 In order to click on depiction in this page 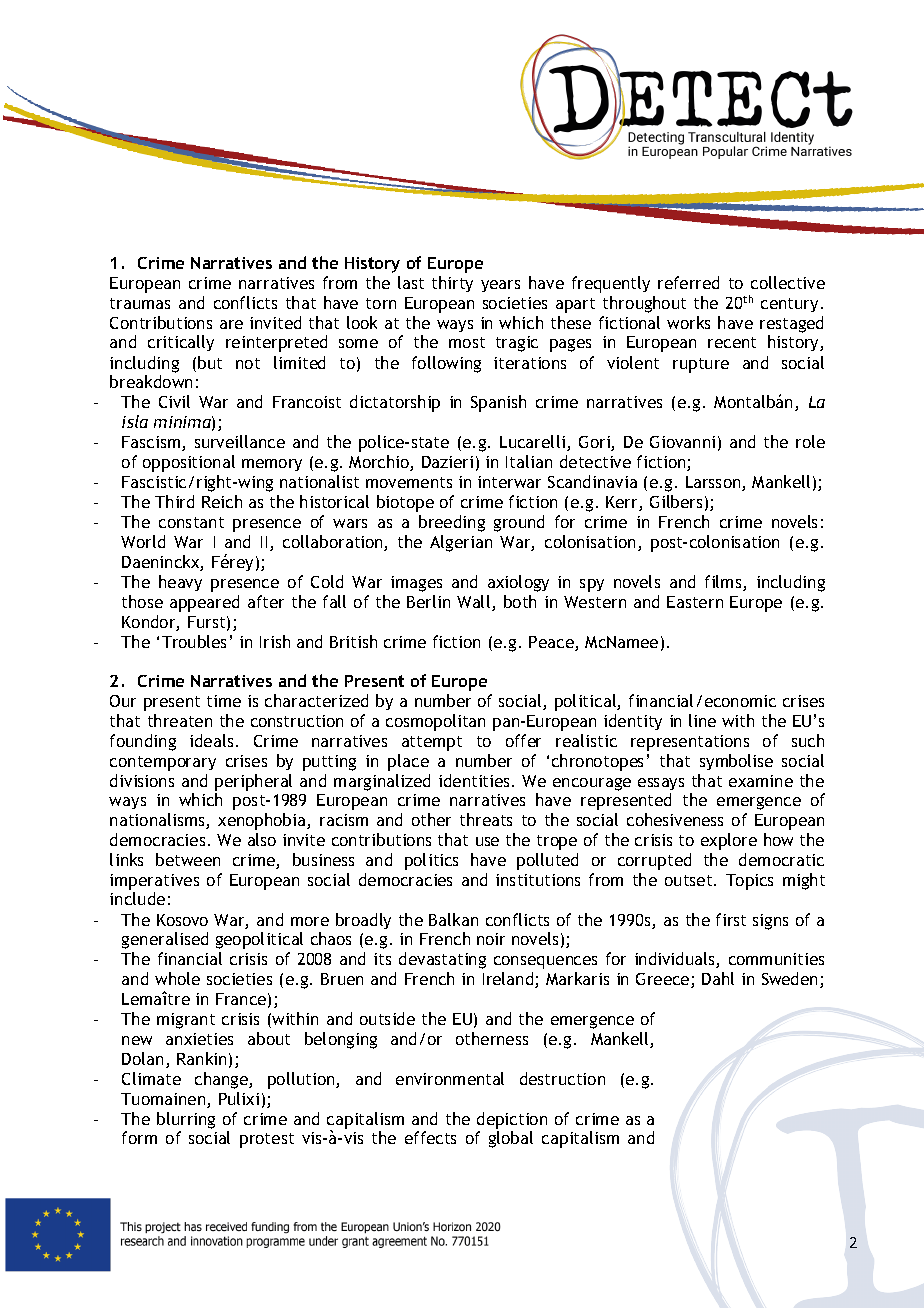, I will do `click(512, 1120)`.
